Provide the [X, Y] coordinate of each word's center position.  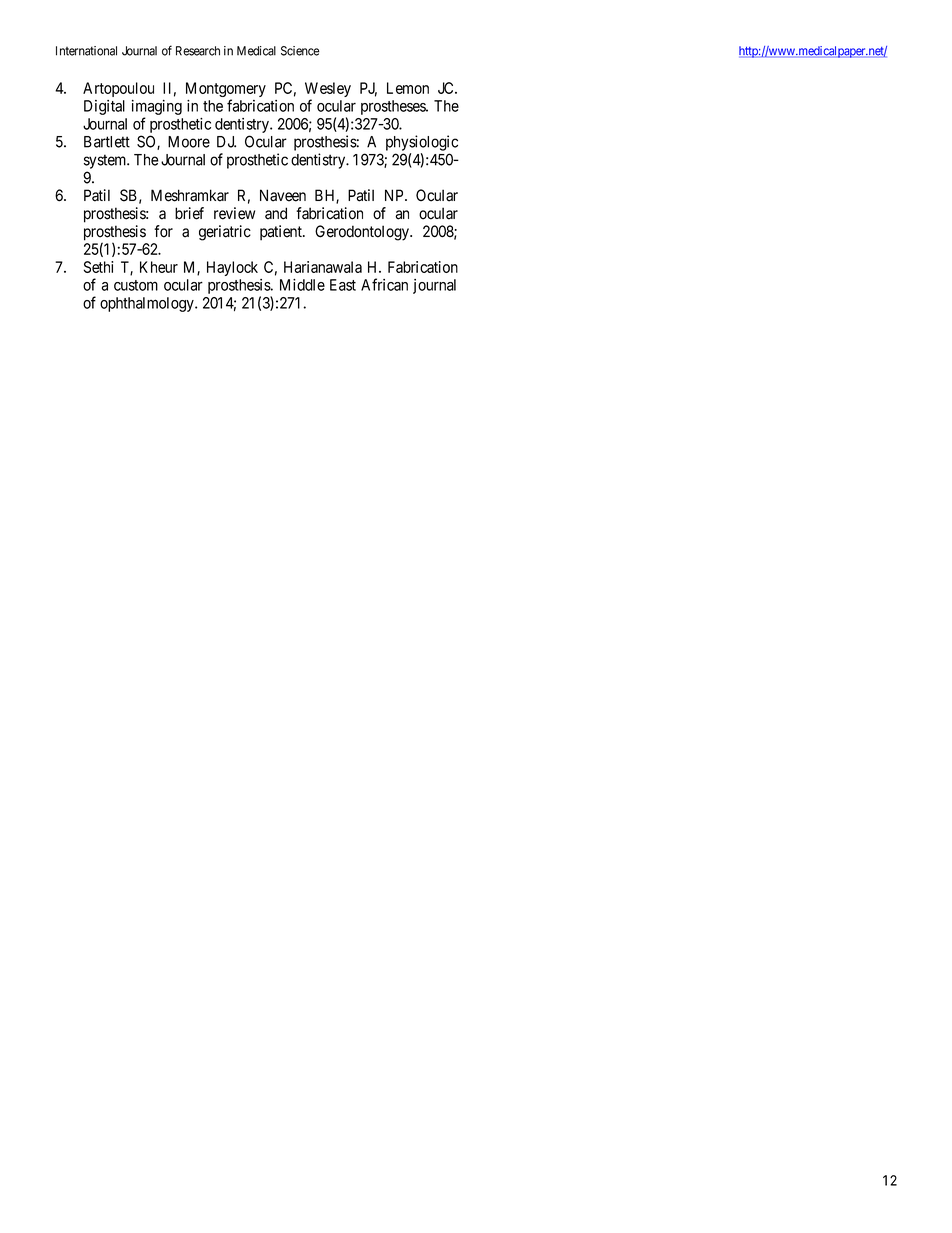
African [384, 284]
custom [136, 285]
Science [300, 51]
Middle [302, 285]
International [86, 51]
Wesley [328, 91]
